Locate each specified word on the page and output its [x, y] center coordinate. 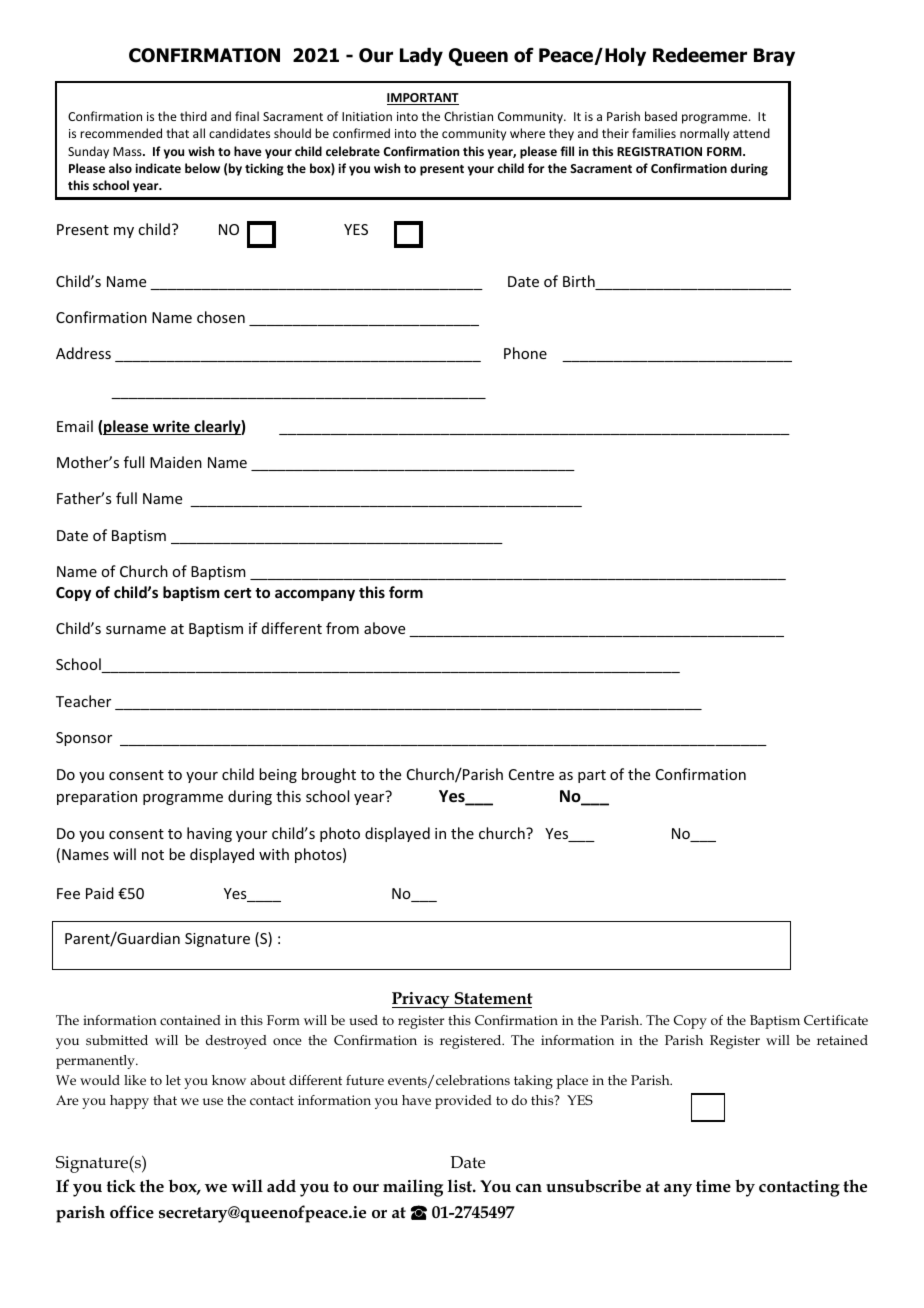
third [193, 116]
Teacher [83, 701]
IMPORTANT [423, 99]
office [132, 1211]
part [592, 776]
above [384, 628]
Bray [774, 57]
